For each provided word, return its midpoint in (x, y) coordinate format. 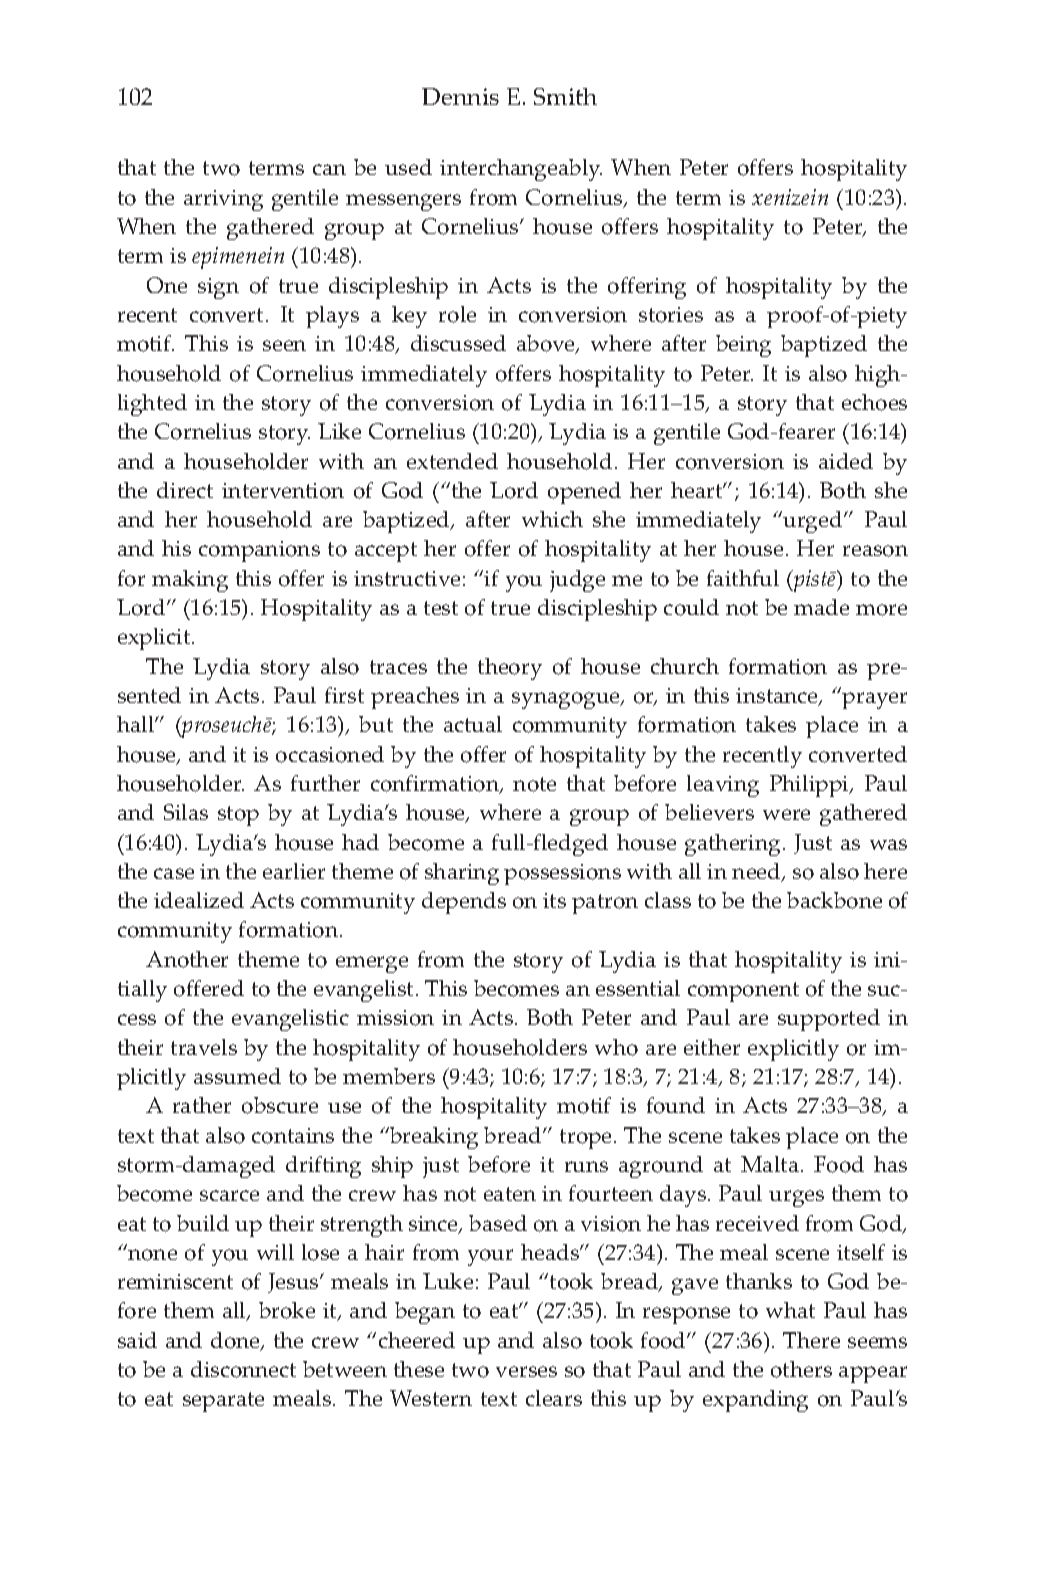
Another (187, 959)
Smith (565, 96)
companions (259, 551)
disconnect (243, 1369)
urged (813, 522)
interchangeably (521, 170)
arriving (223, 200)
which (552, 519)
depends (464, 903)
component (743, 992)
